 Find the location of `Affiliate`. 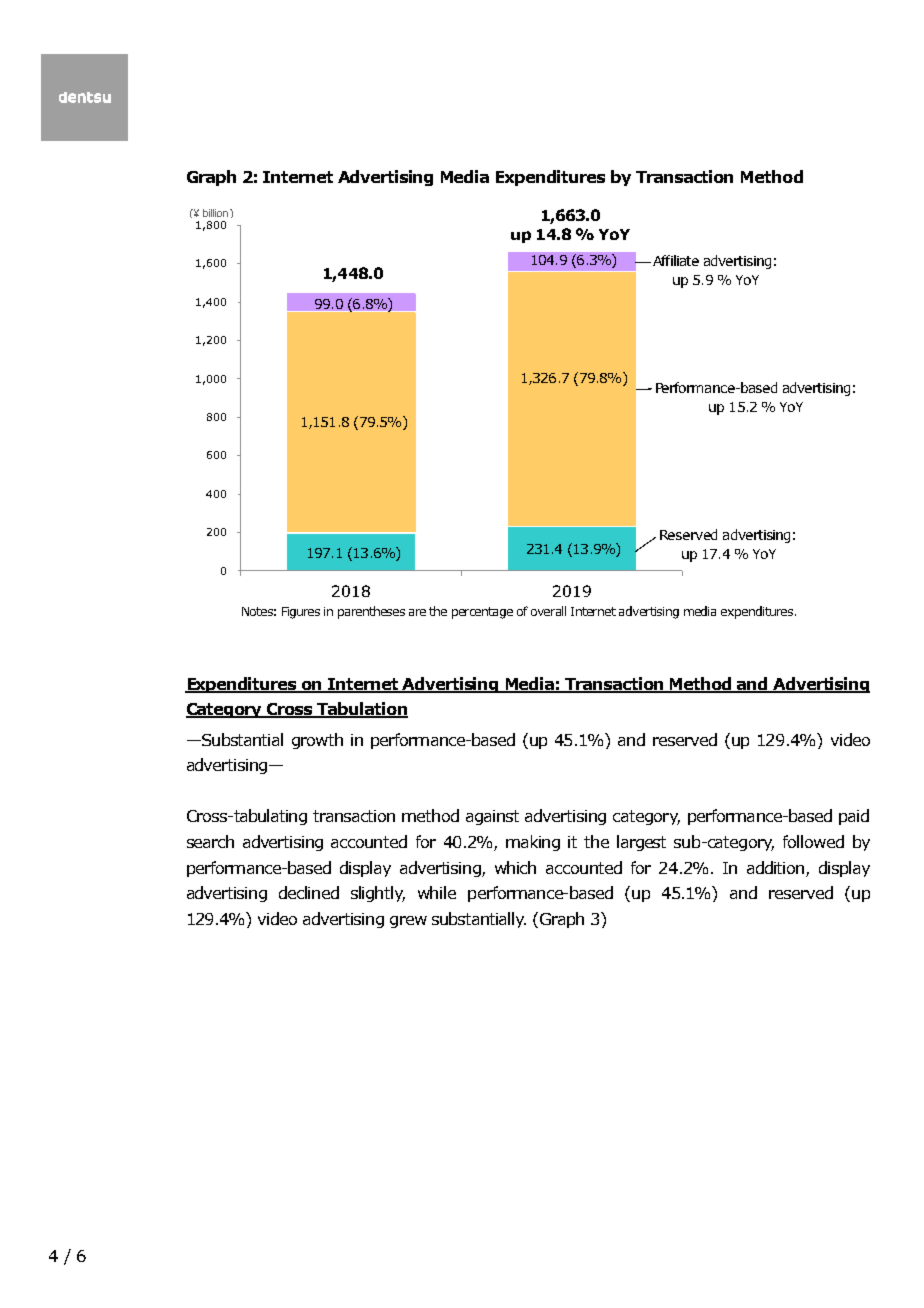

Affiliate is located at coordinates (674, 260).
